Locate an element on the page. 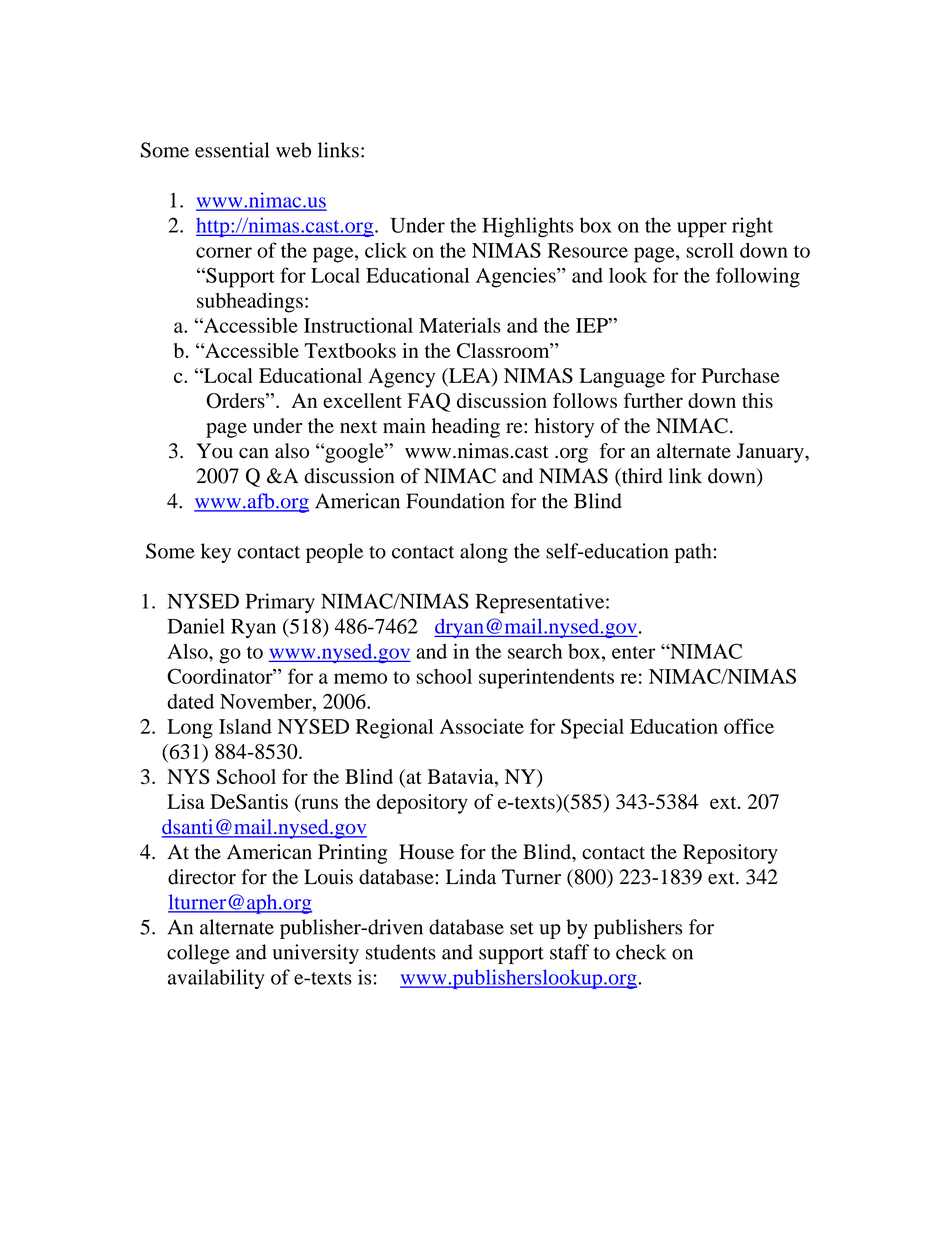 This image has height=1233, width=952. availability is located at coordinates (216, 979).
